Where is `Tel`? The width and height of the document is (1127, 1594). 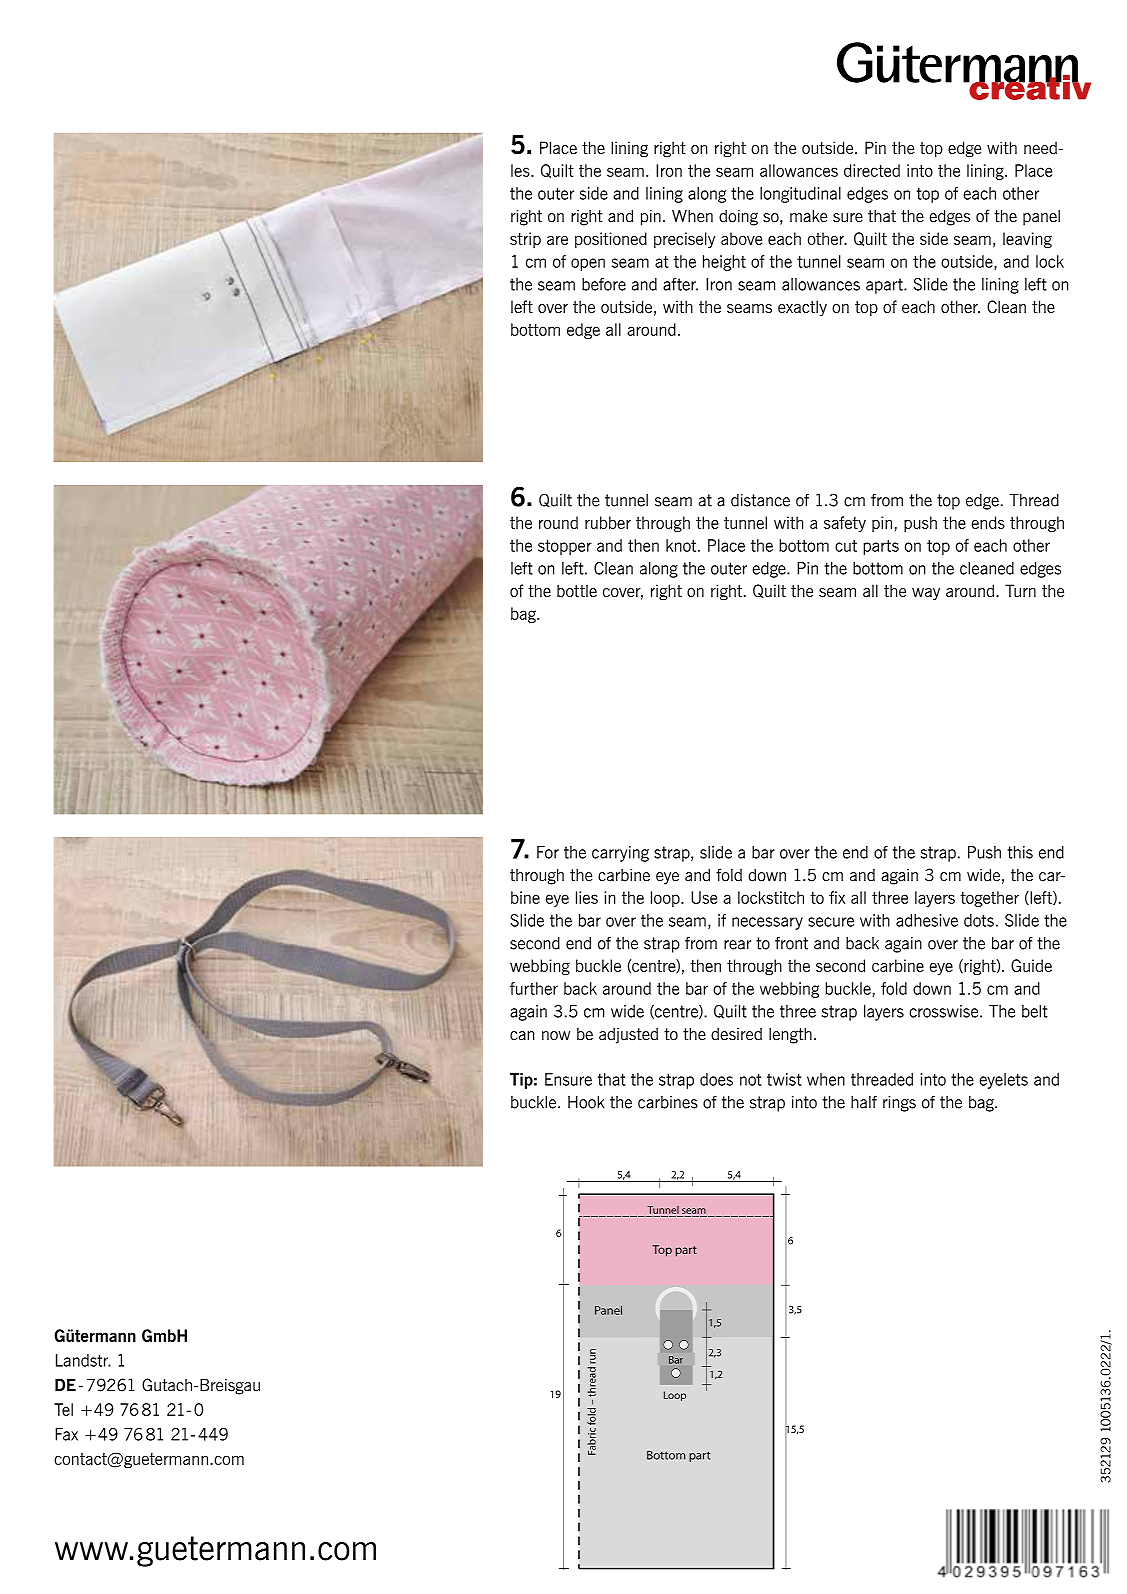
Tel is located at coordinates (63, 1409).
